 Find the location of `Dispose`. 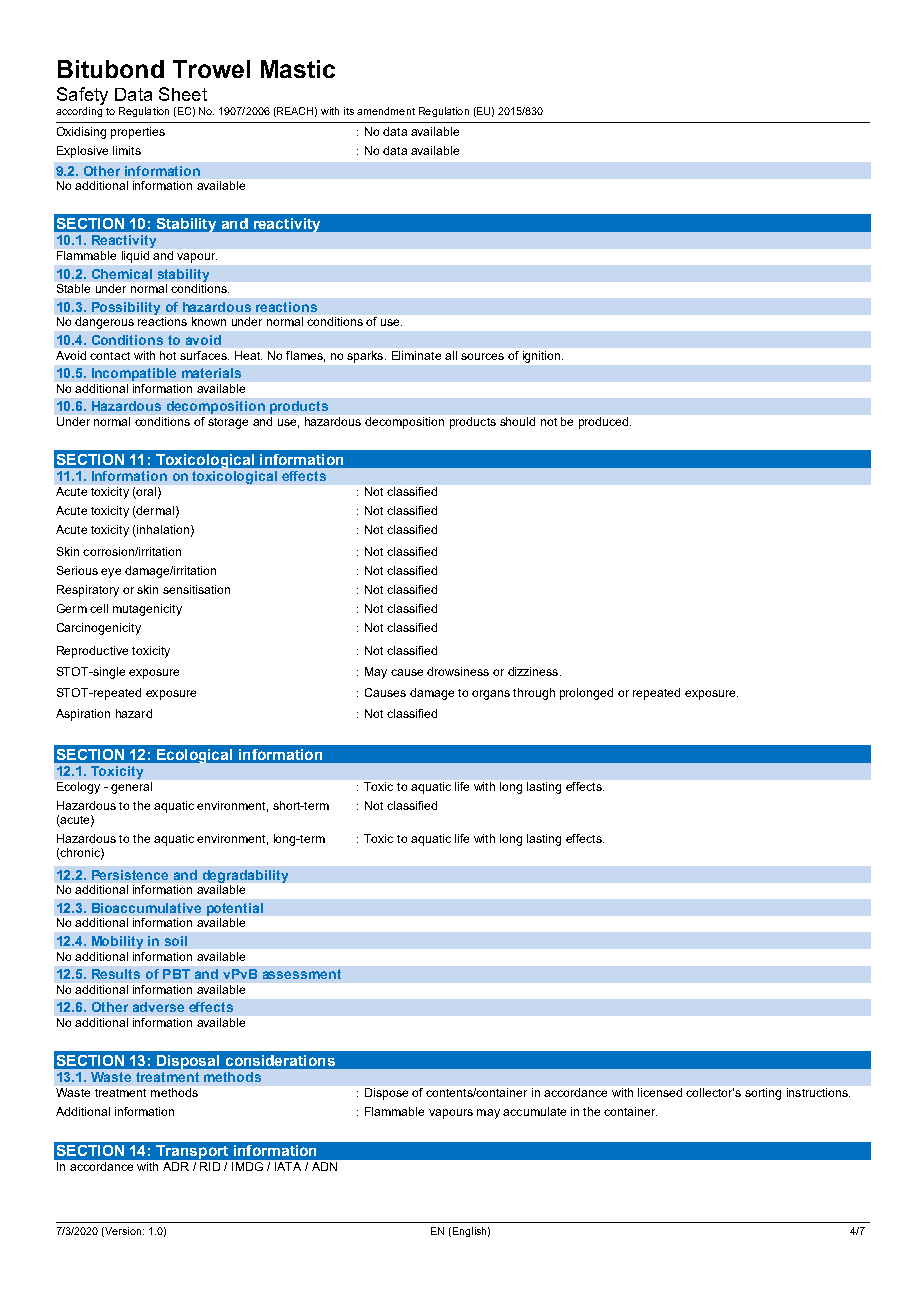

Dispose is located at coordinates (386, 1094).
